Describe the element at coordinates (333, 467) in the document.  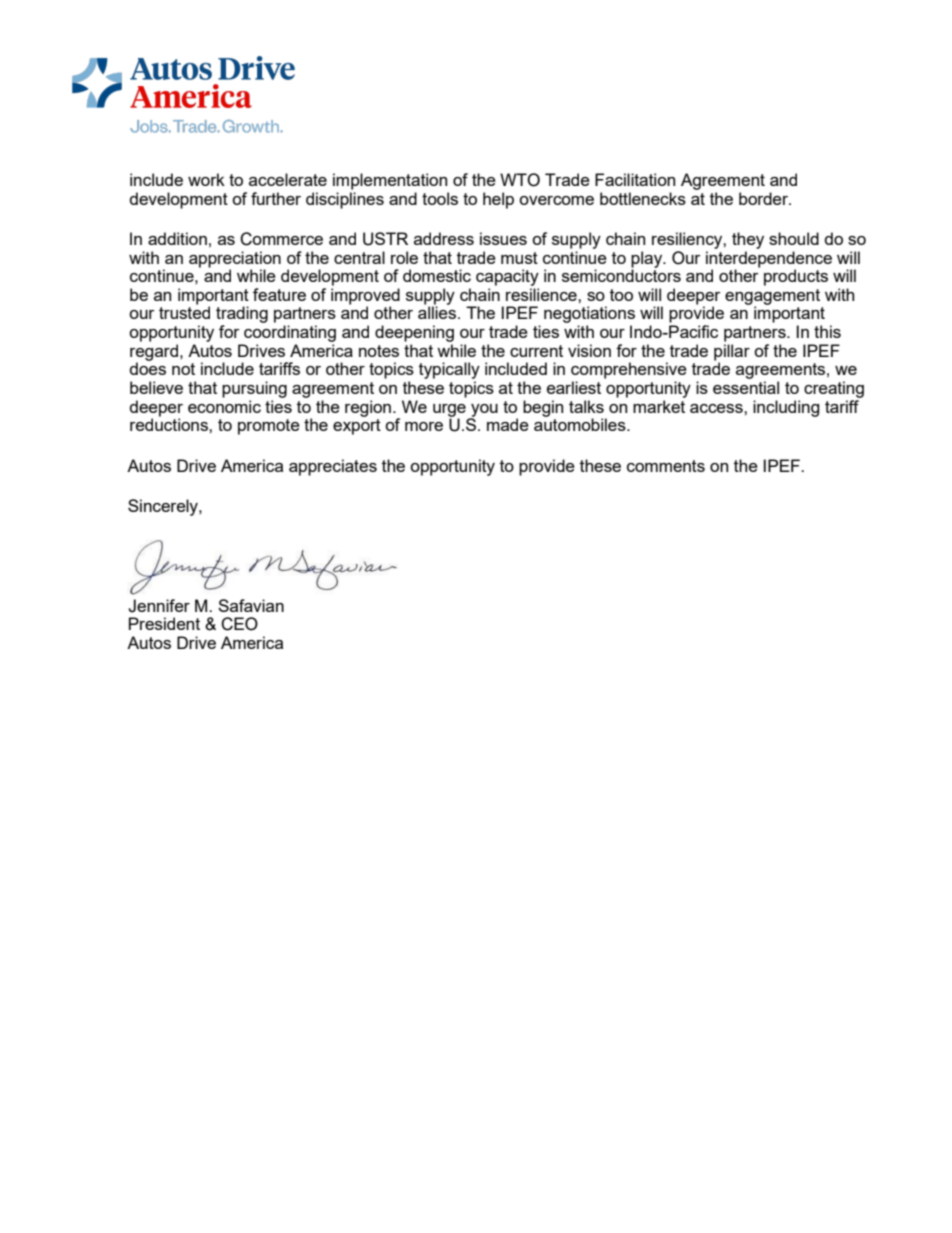
I see `appreciates` at that location.
